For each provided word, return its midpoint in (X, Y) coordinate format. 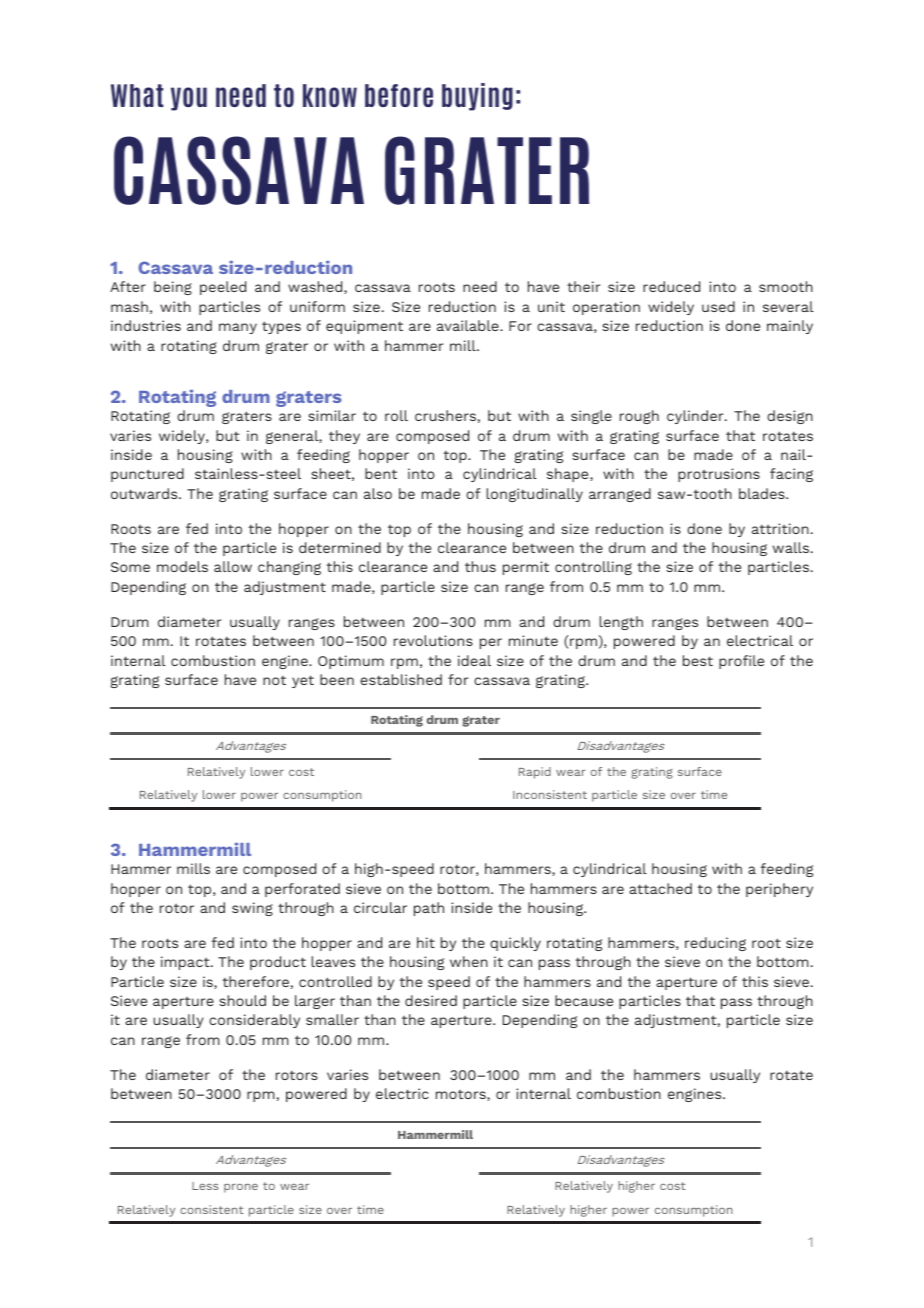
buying (477, 97)
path (429, 909)
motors (462, 1095)
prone (241, 1188)
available (469, 325)
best (698, 660)
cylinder (696, 417)
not (274, 680)
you (189, 99)
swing (252, 909)
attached (660, 888)
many (238, 328)
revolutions (433, 640)
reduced (671, 286)
